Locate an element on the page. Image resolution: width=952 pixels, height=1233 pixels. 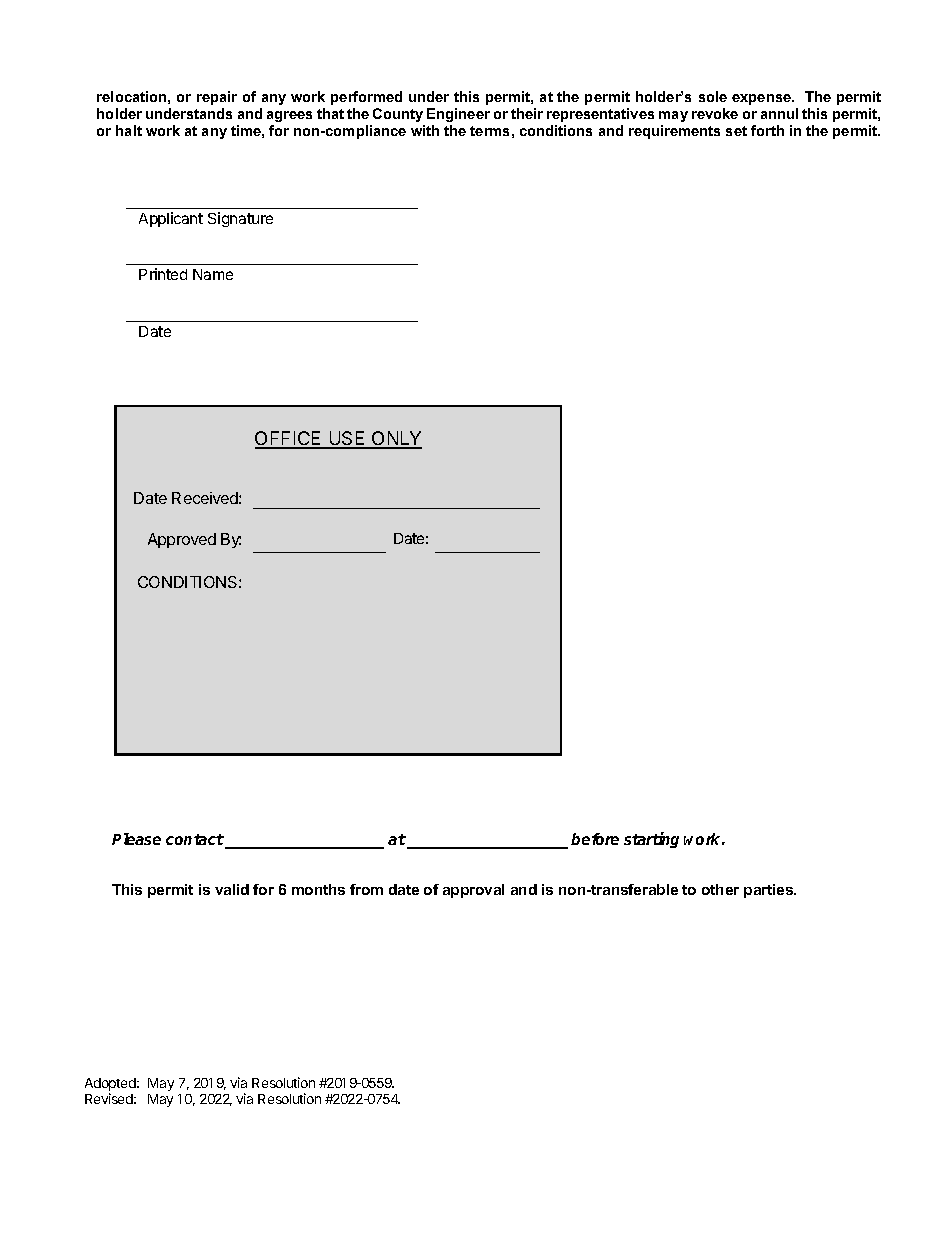
other is located at coordinates (720, 889).
